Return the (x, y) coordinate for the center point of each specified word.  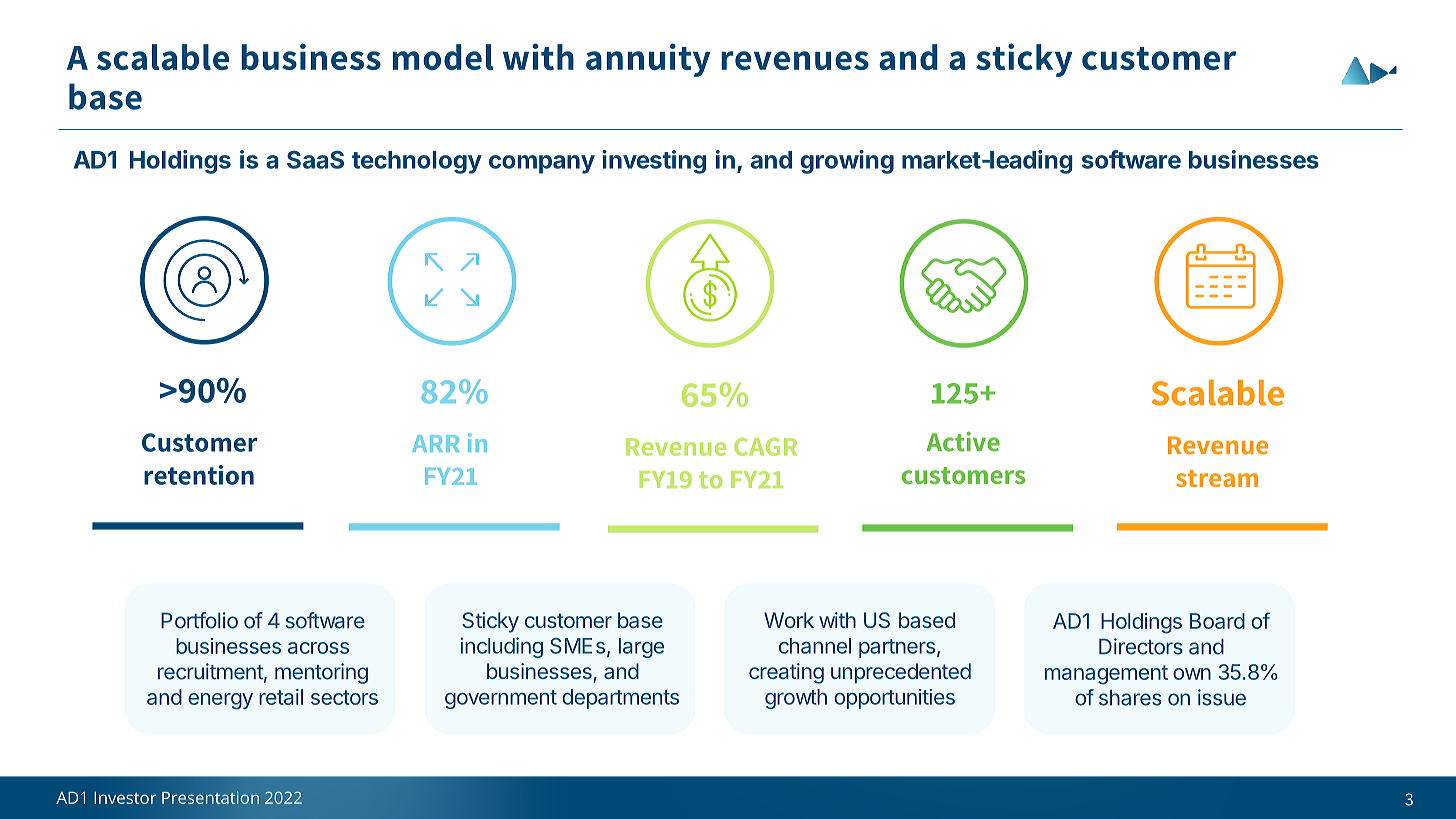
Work (789, 620)
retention (199, 475)
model (443, 57)
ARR (435, 443)
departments (621, 699)
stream (1217, 478)
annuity (648, 60)
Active (963, 442)
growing (847, 162)
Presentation (210, 797)
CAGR (765, 447)
